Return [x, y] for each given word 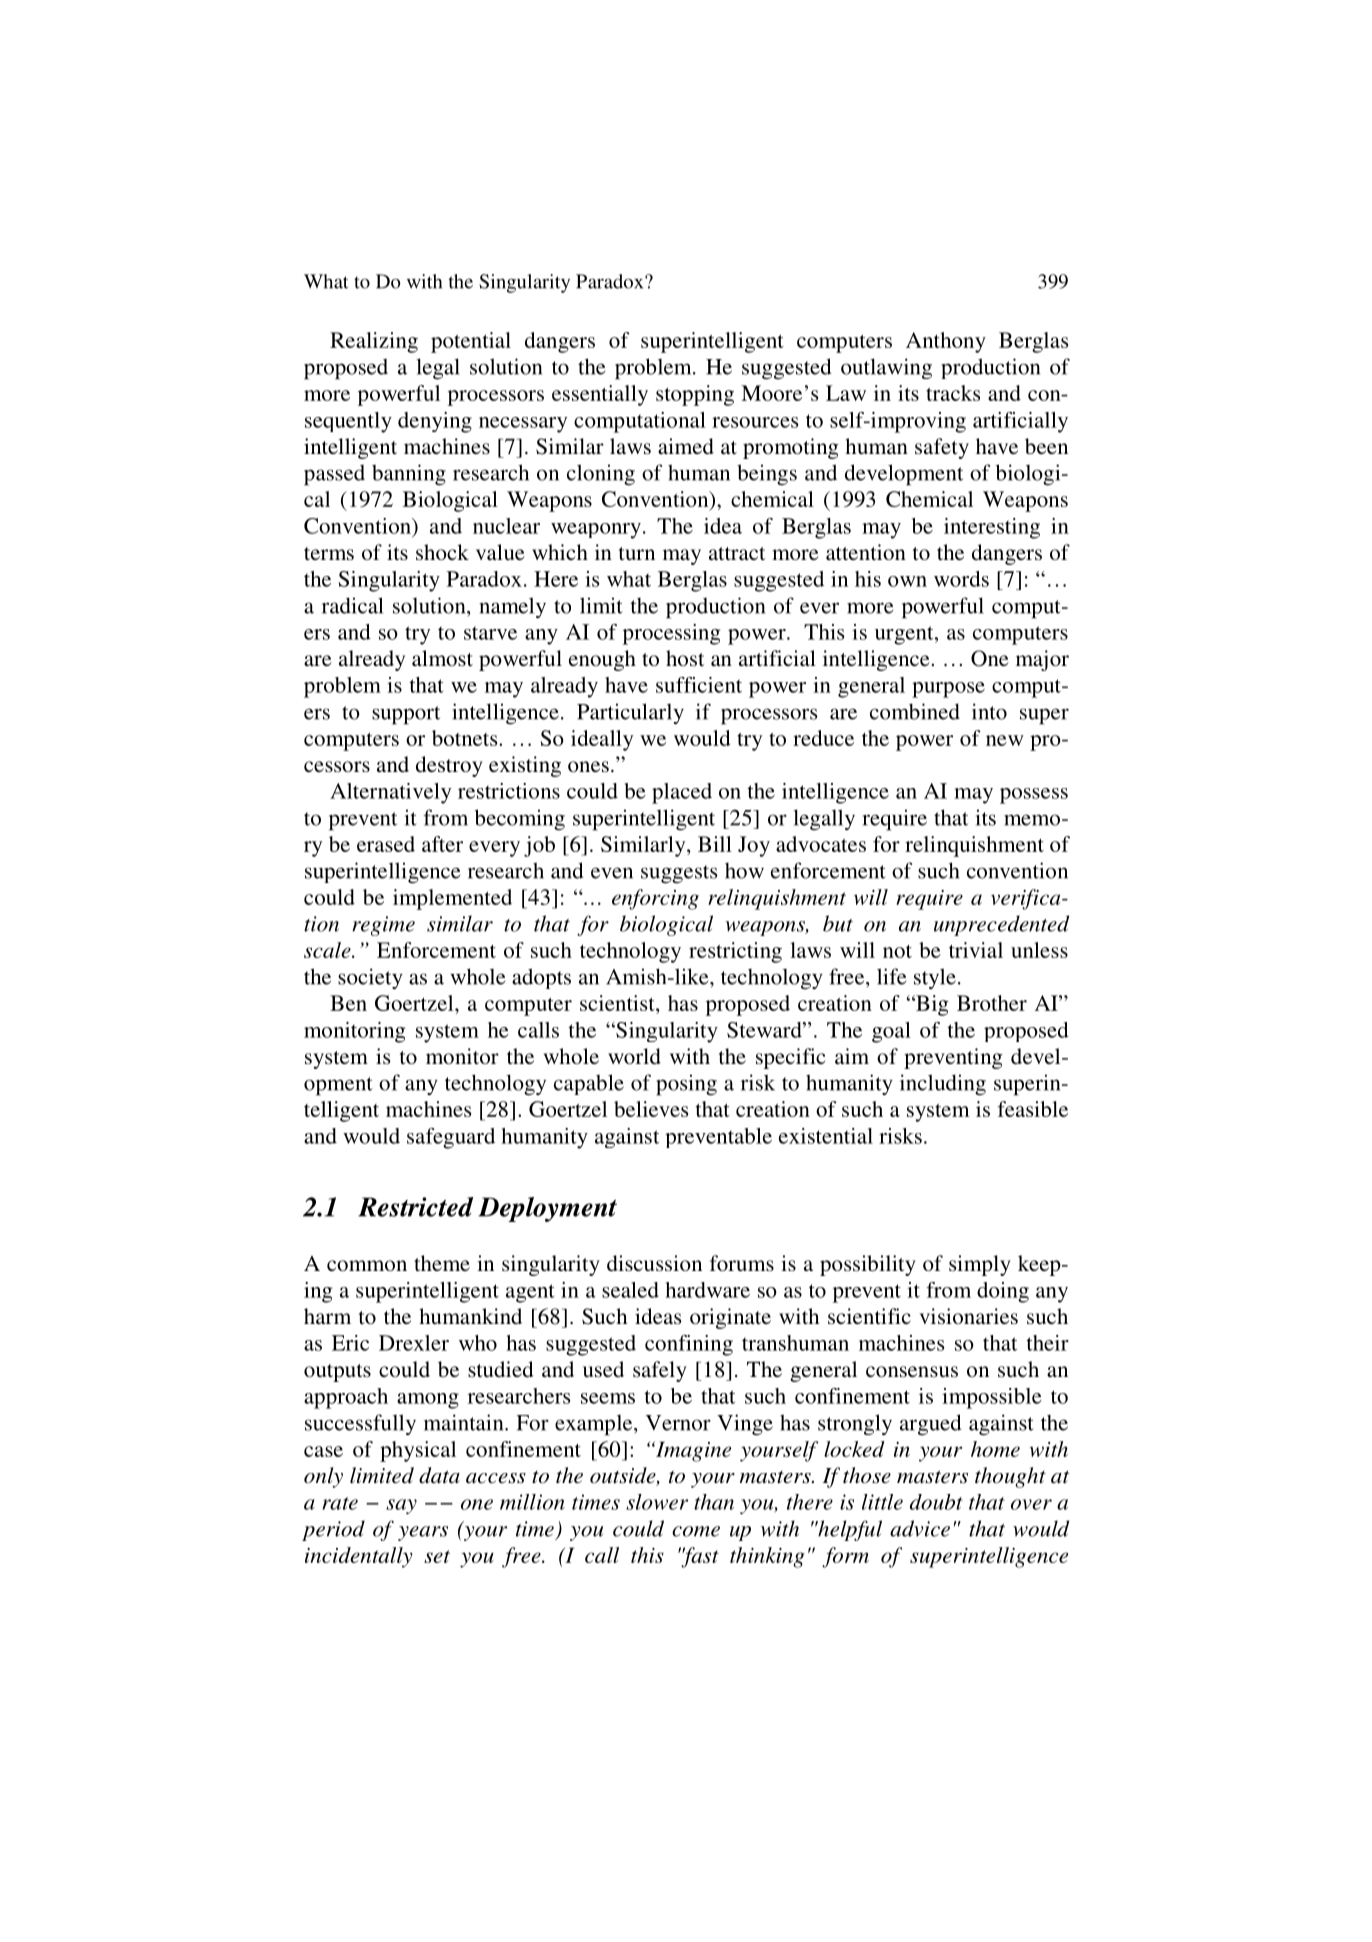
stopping [695, 395]
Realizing [374, 342]
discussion [654, 1263]
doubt [936, 1502]
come [696, 1531]
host [685, 658]
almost [442, 658]
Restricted [415, 1207]
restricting [735, 952]
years [423, 1533]
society [370, 978]
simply [980, 1265]
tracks [953, 393]
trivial [976, 950]
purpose [948, 690]
